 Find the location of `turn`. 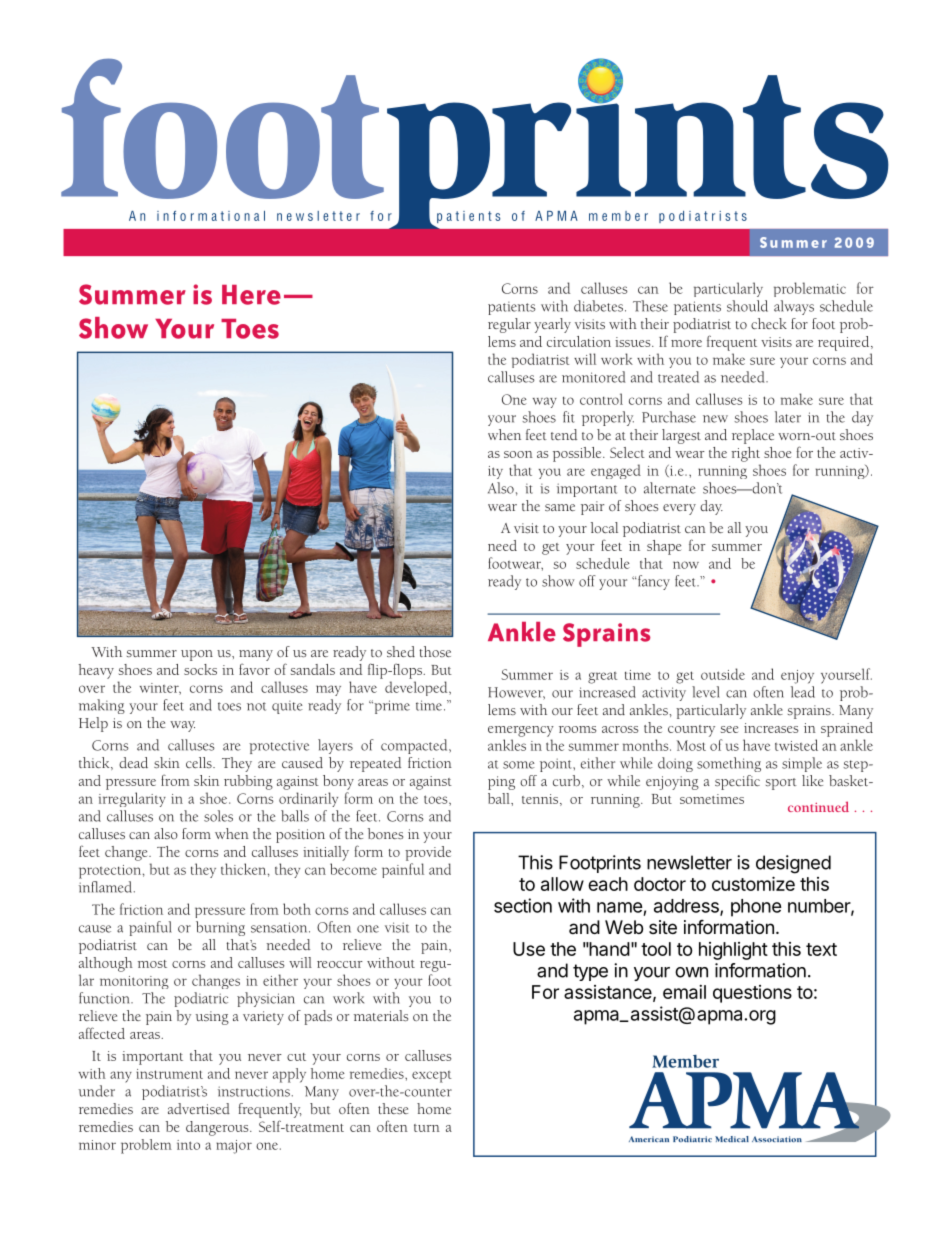

turn is located at coordinates (427, 1128).
